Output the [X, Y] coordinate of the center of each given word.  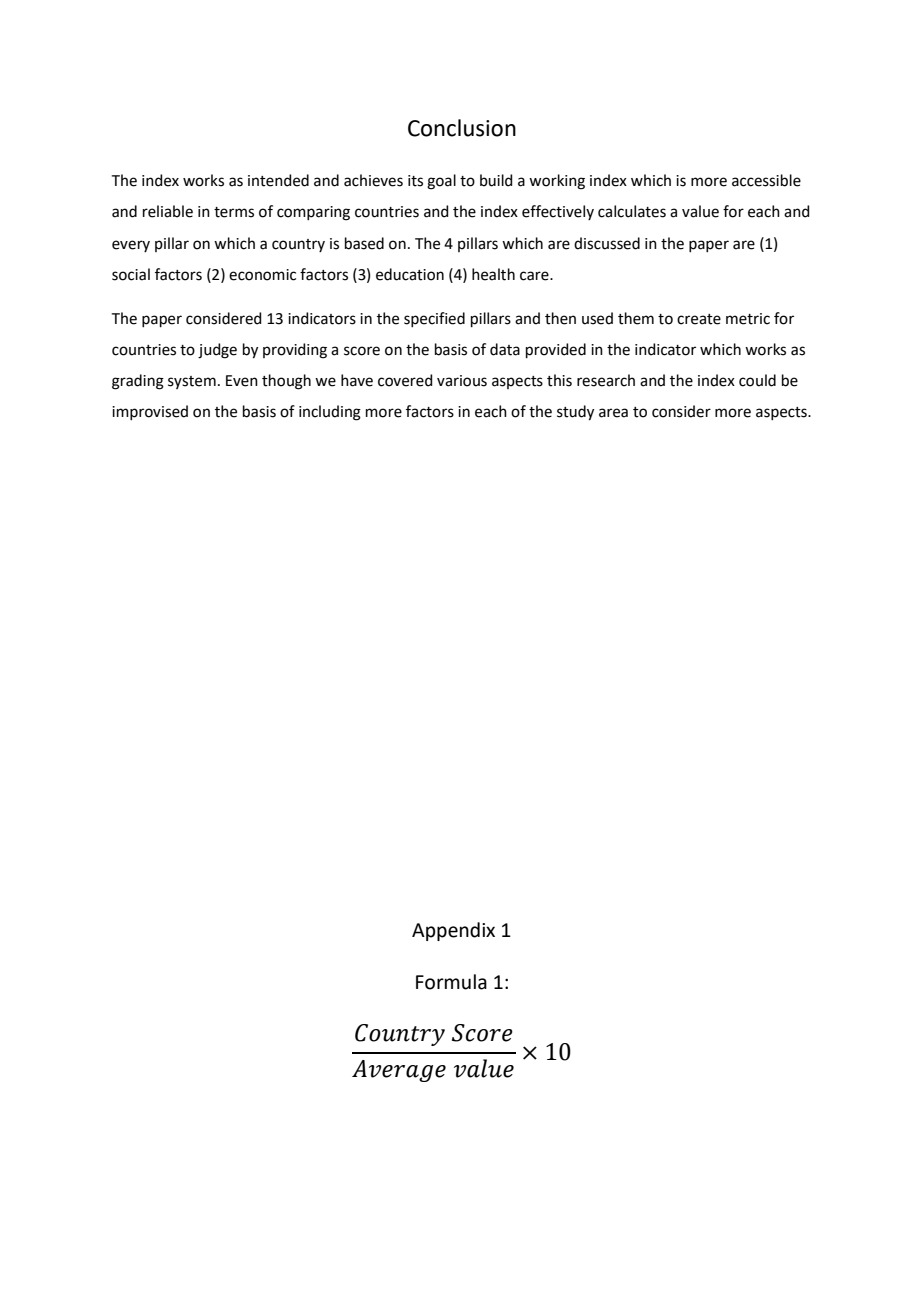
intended [278, 180]
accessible [766, 180]
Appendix [453, 931]
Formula [451, 982]
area [613, 413]
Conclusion [462, 128]
